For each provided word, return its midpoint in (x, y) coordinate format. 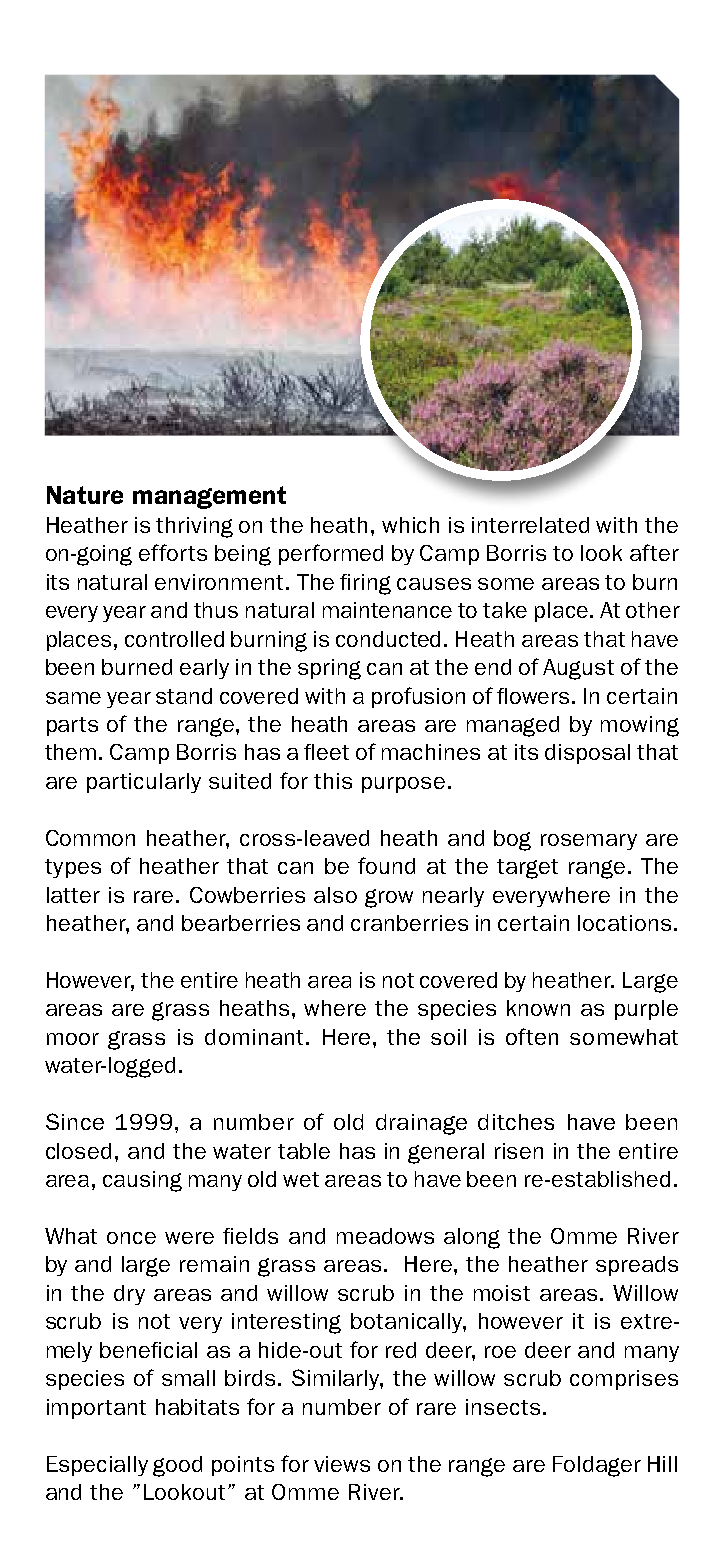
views (342, 1464)
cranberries (409, 923)
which (410, 525)
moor (73, 1039)
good (177, 1466)
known (538, 1008)
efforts (173, 552)
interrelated (530, 525)
